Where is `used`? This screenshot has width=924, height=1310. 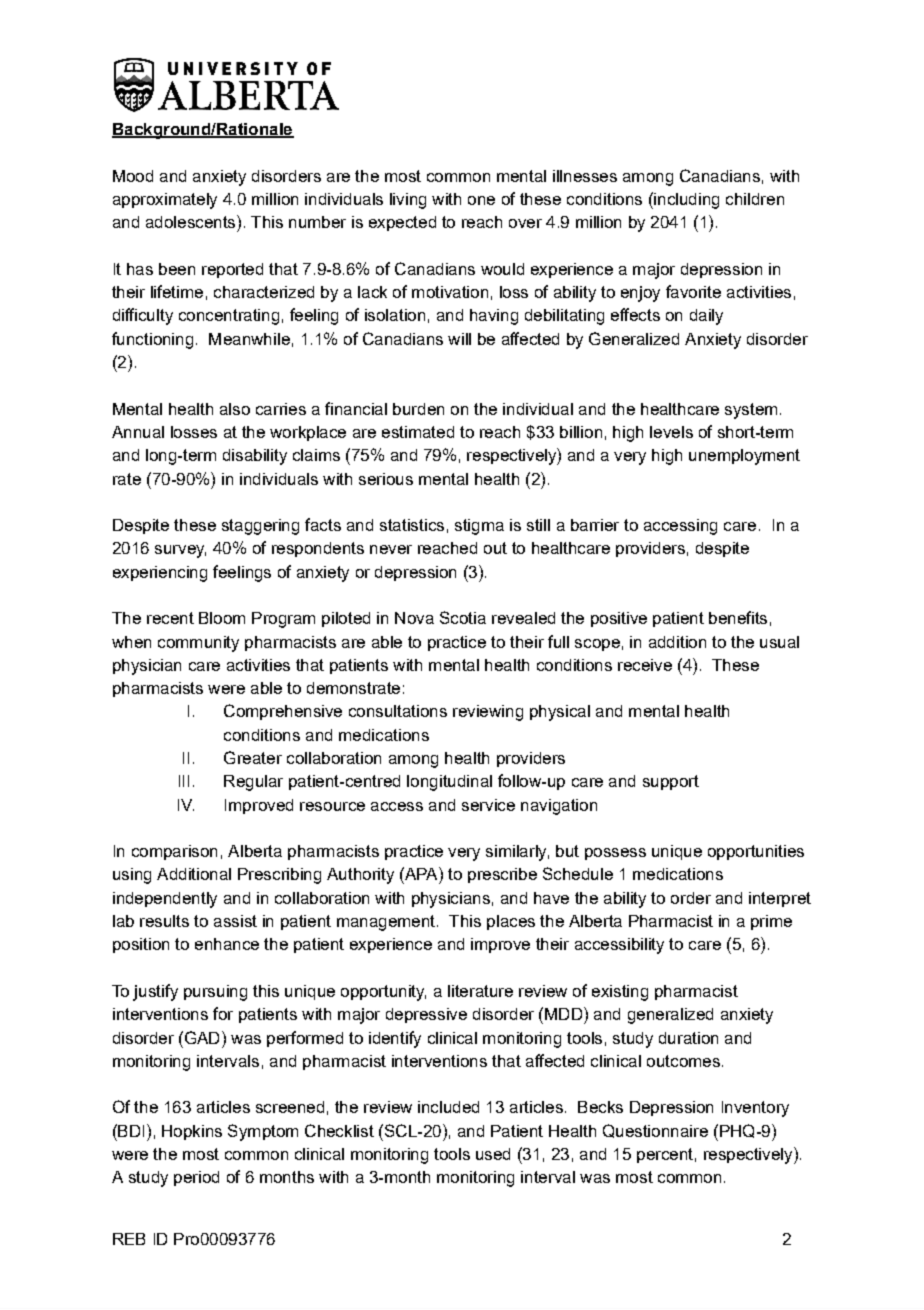 used is located at coordinates (493, 1154).
